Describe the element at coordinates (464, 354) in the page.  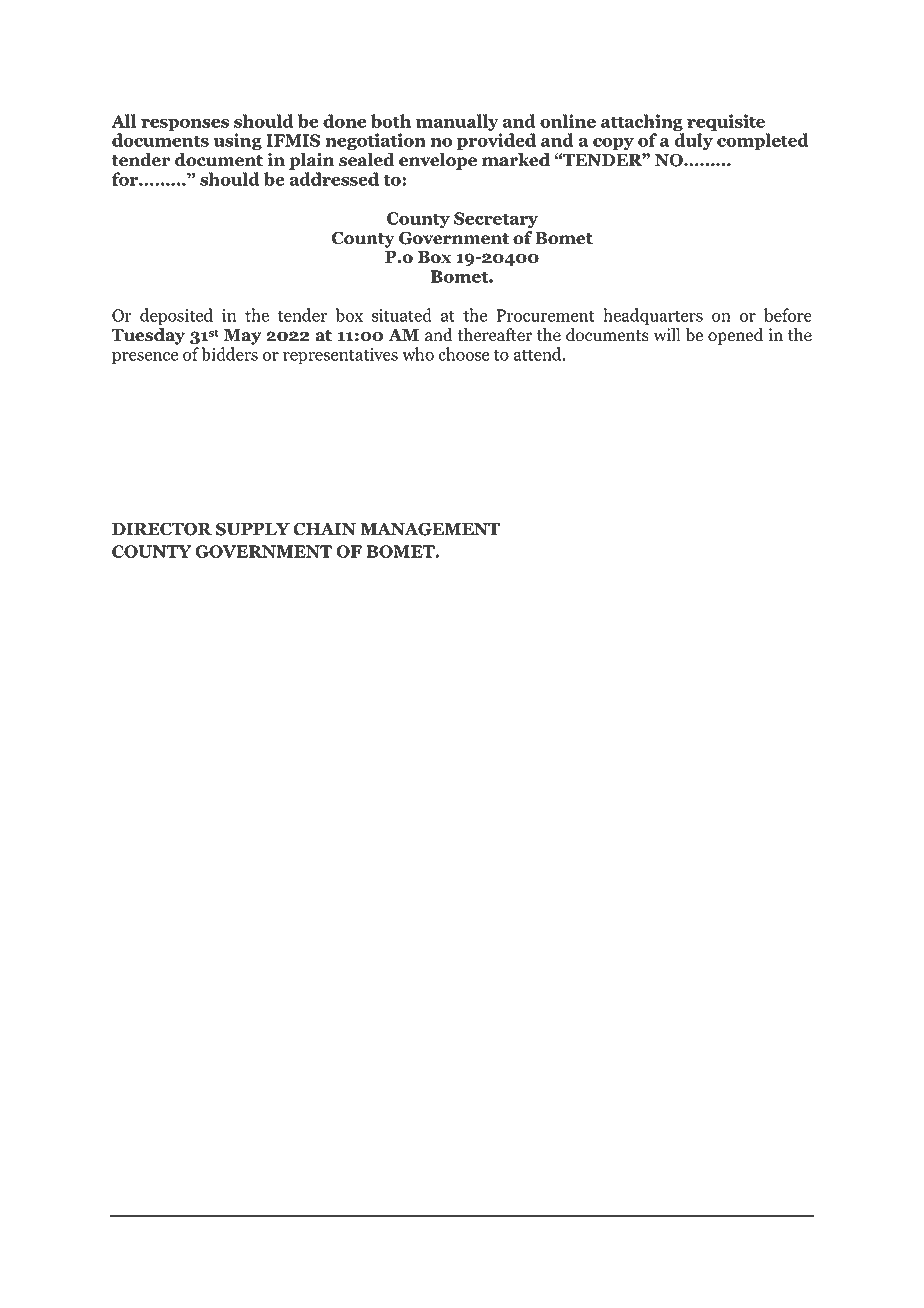
I see `choose` at that location.
